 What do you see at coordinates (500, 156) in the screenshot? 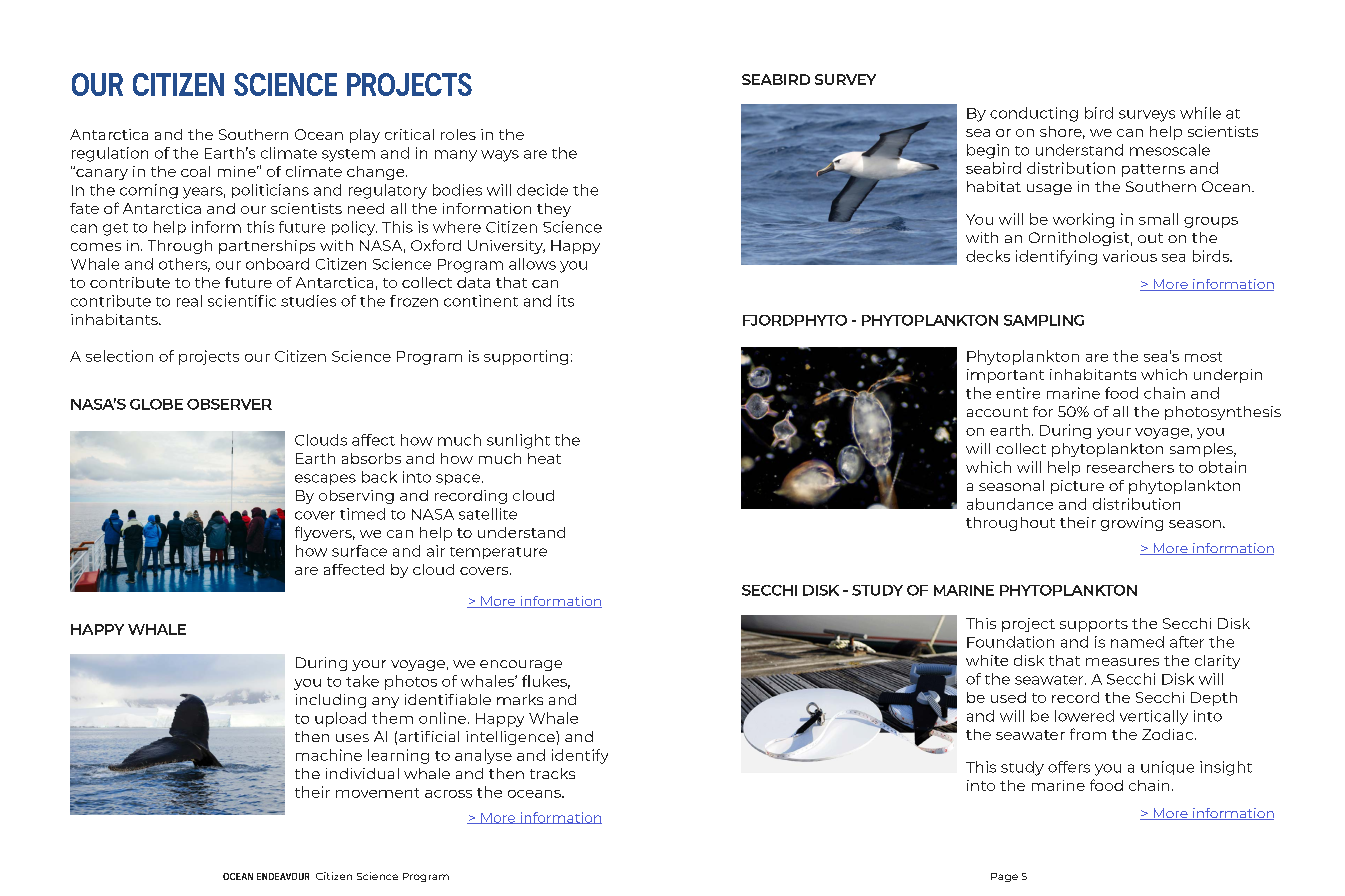
I see `ways` at bounding box center [500, 156].
